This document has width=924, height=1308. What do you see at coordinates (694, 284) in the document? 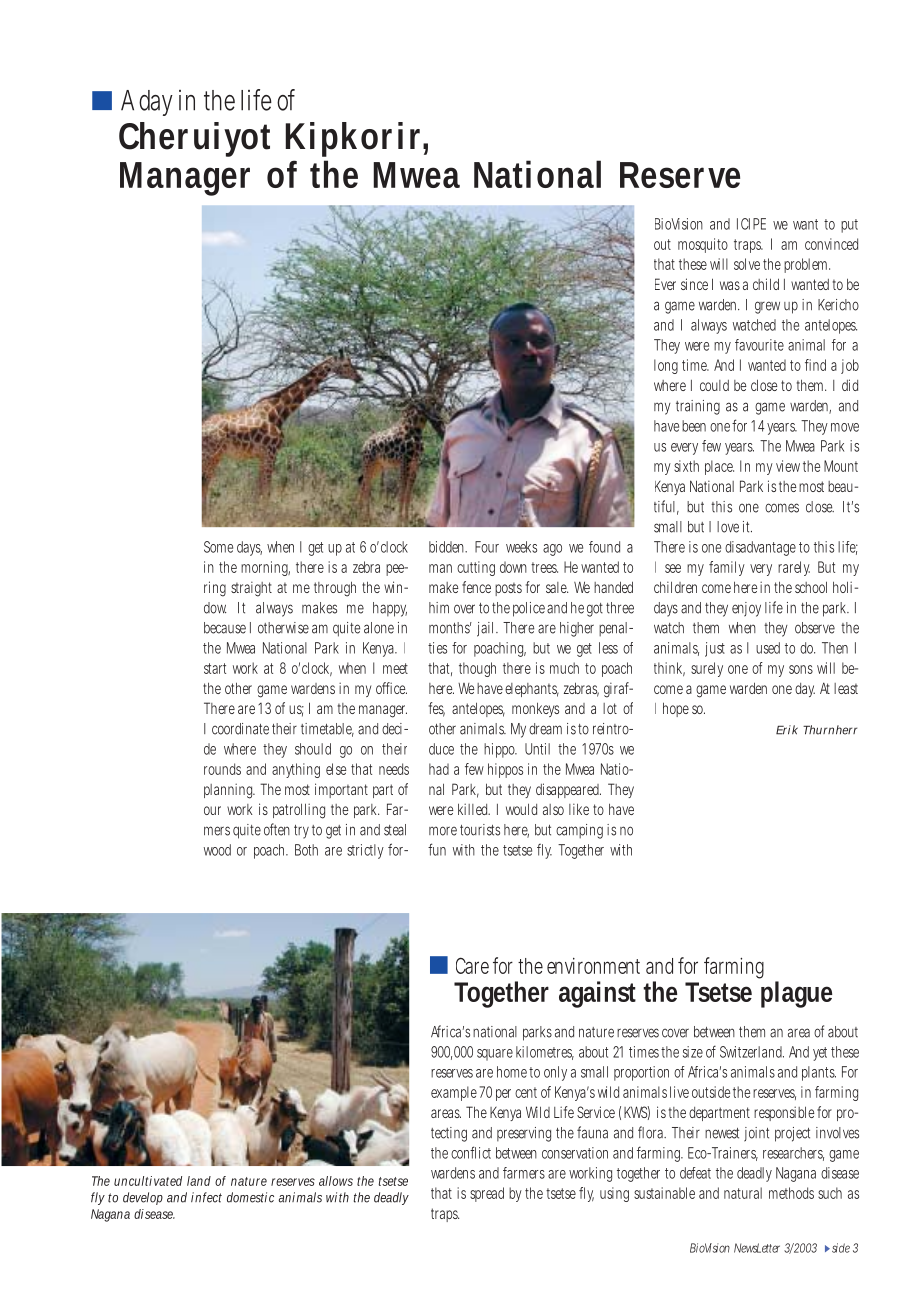
I see `since` at bounding box center [694, 284].
